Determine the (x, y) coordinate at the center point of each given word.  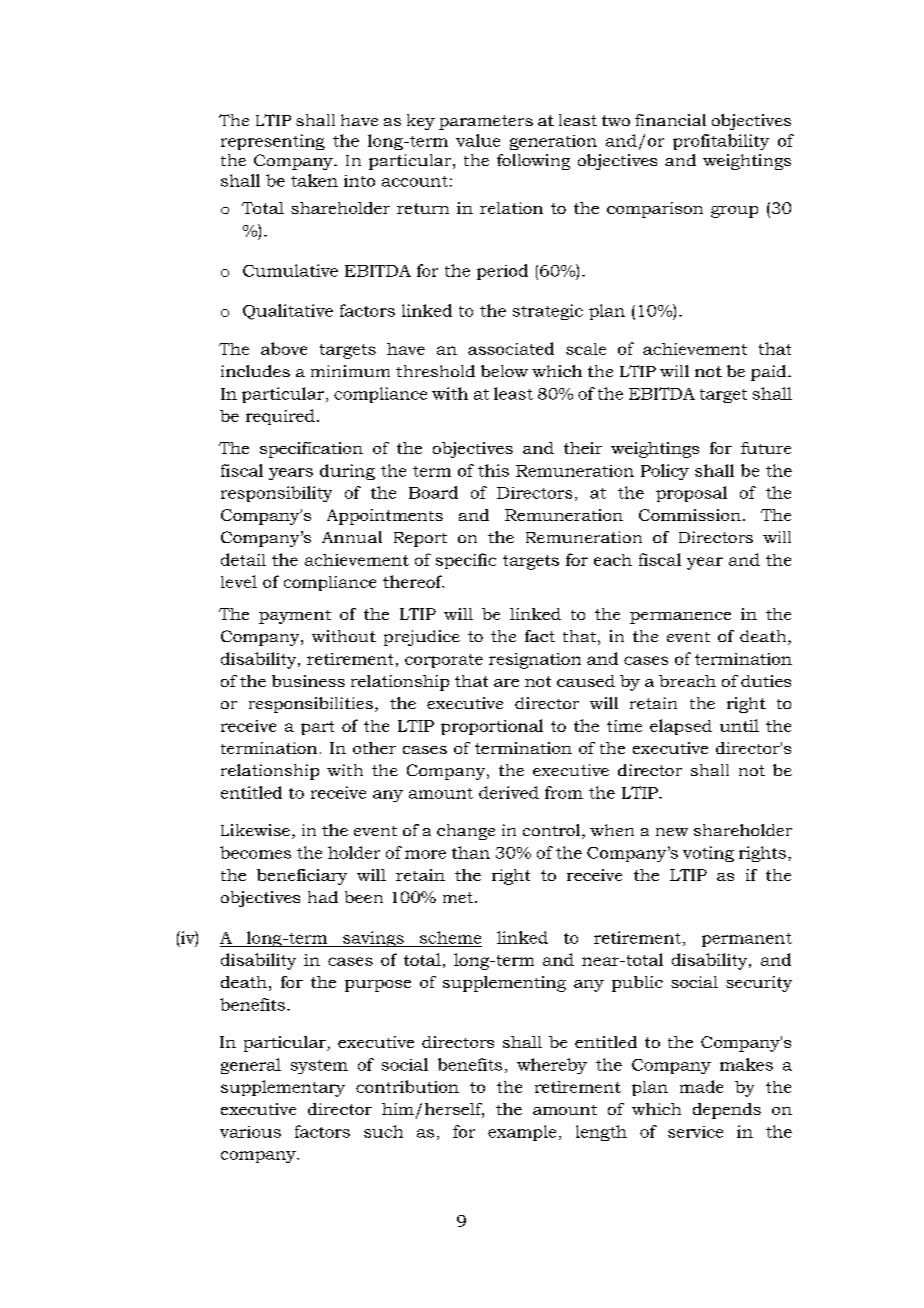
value (478, 140)
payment (295, 617)
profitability (721, 142)
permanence (680, 618)
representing (273, 142)
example (522, 1133)
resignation (535, 661)
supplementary (283, 1088)
